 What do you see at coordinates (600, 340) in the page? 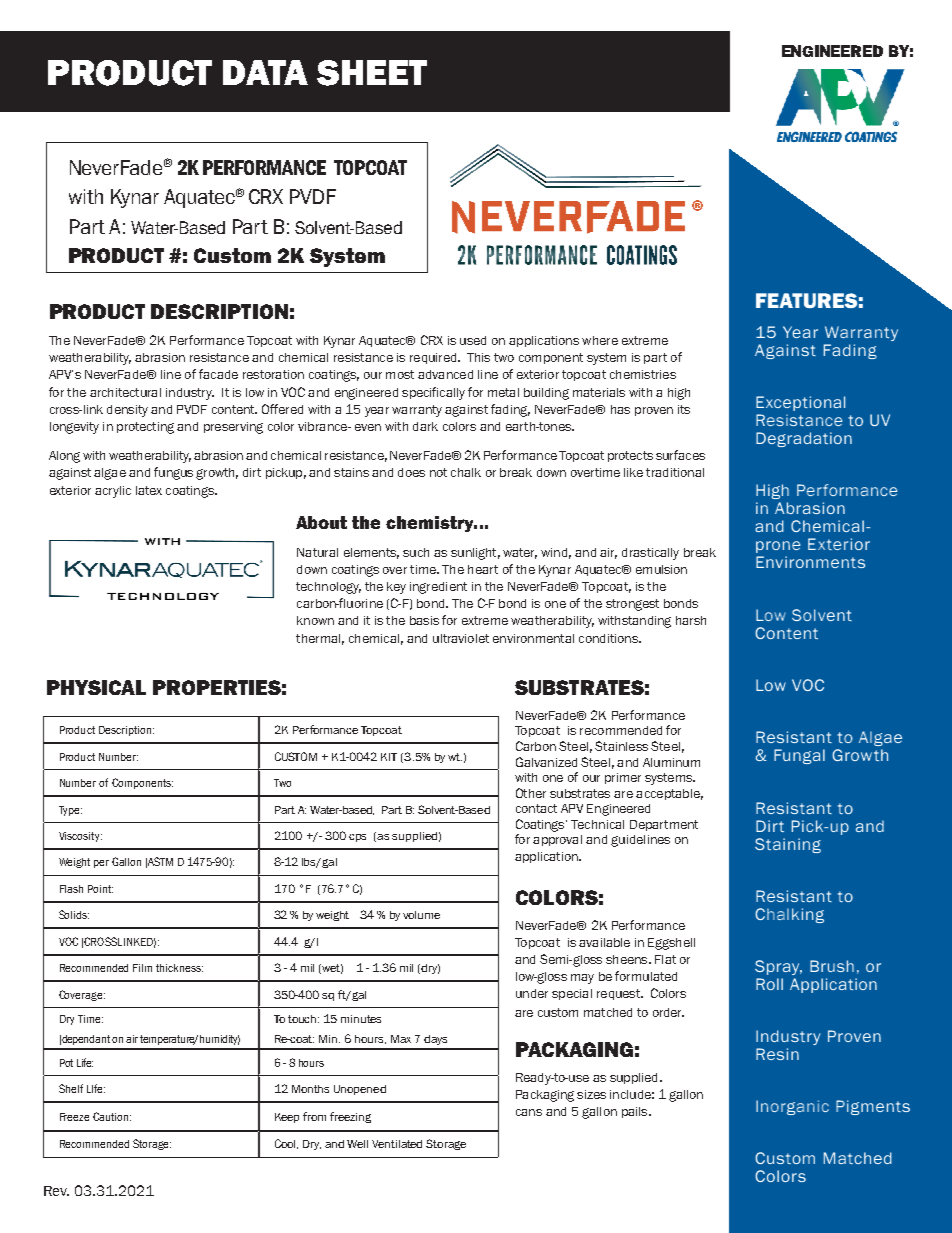
I see `where` at bounding box center [600, 340].
